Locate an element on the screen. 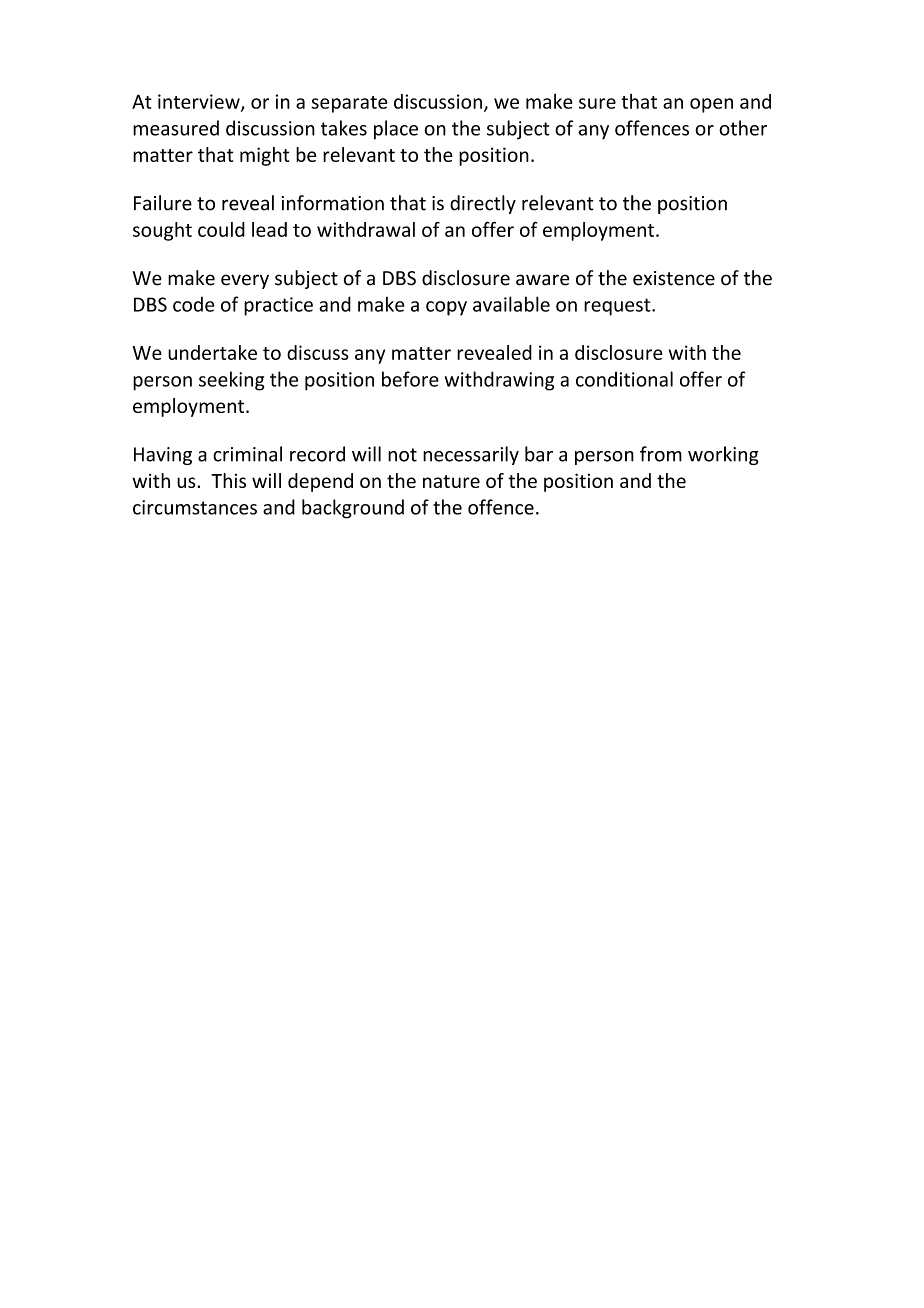  place is located at coordinates (396, 130).
